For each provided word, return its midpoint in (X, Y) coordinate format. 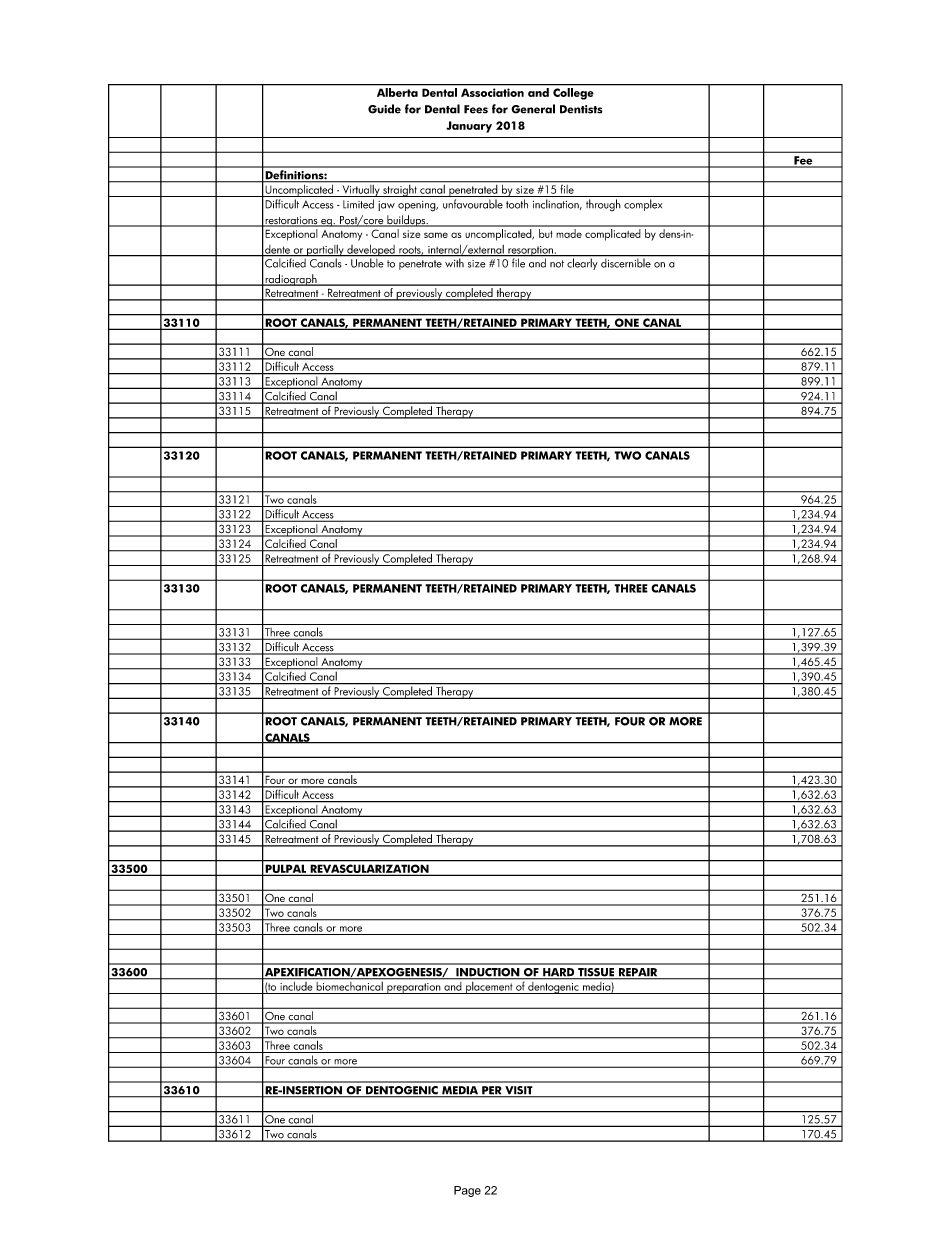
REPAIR (638, 973)
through (603, 205)
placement (489, 986)
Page (467, 1191)
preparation (414, 988)
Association (492, 92)
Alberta (397, 92)
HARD (559, 973)
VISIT (519, 1091)
